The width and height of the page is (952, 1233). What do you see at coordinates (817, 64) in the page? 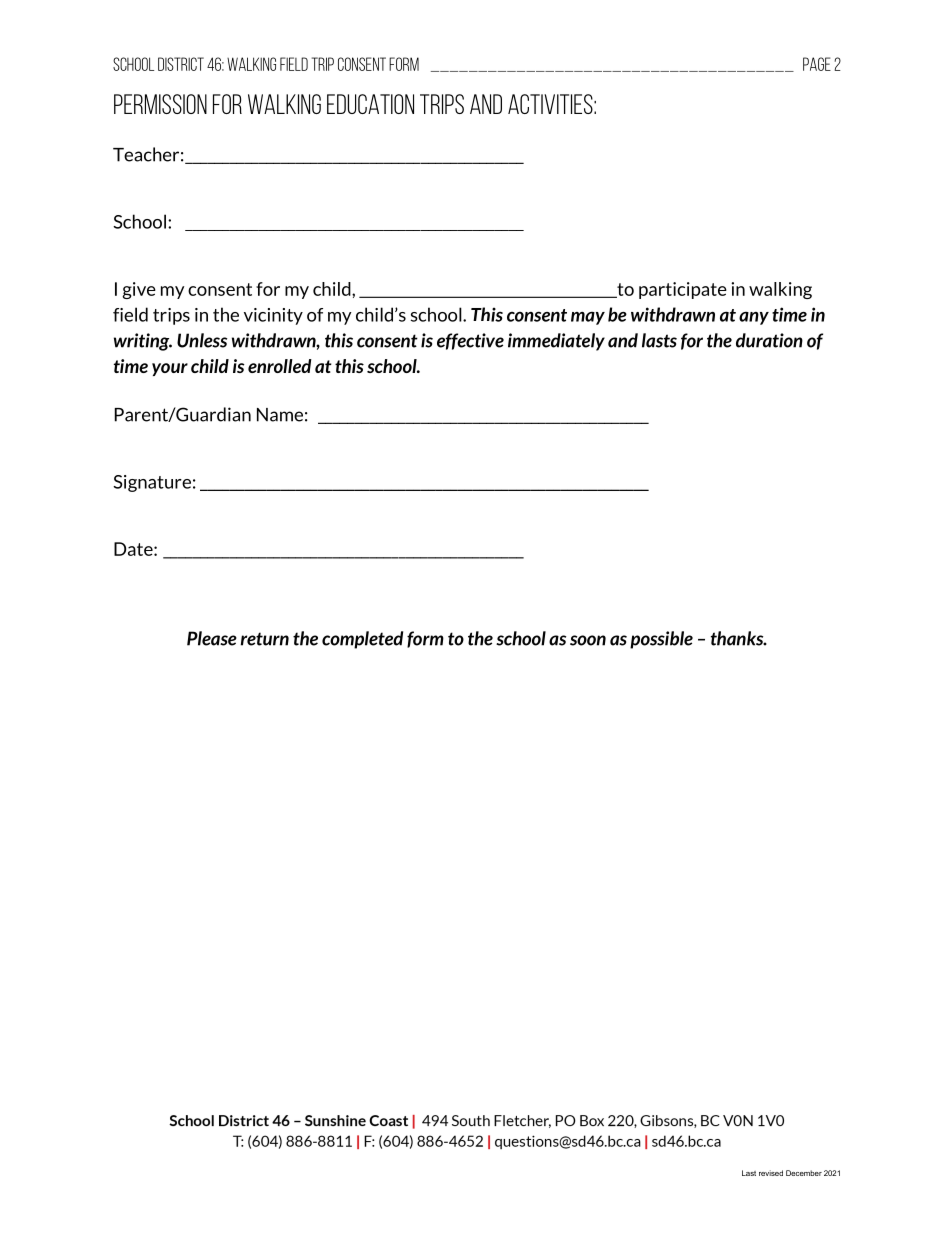
I see `Page` at bounding box center [817, 64].
